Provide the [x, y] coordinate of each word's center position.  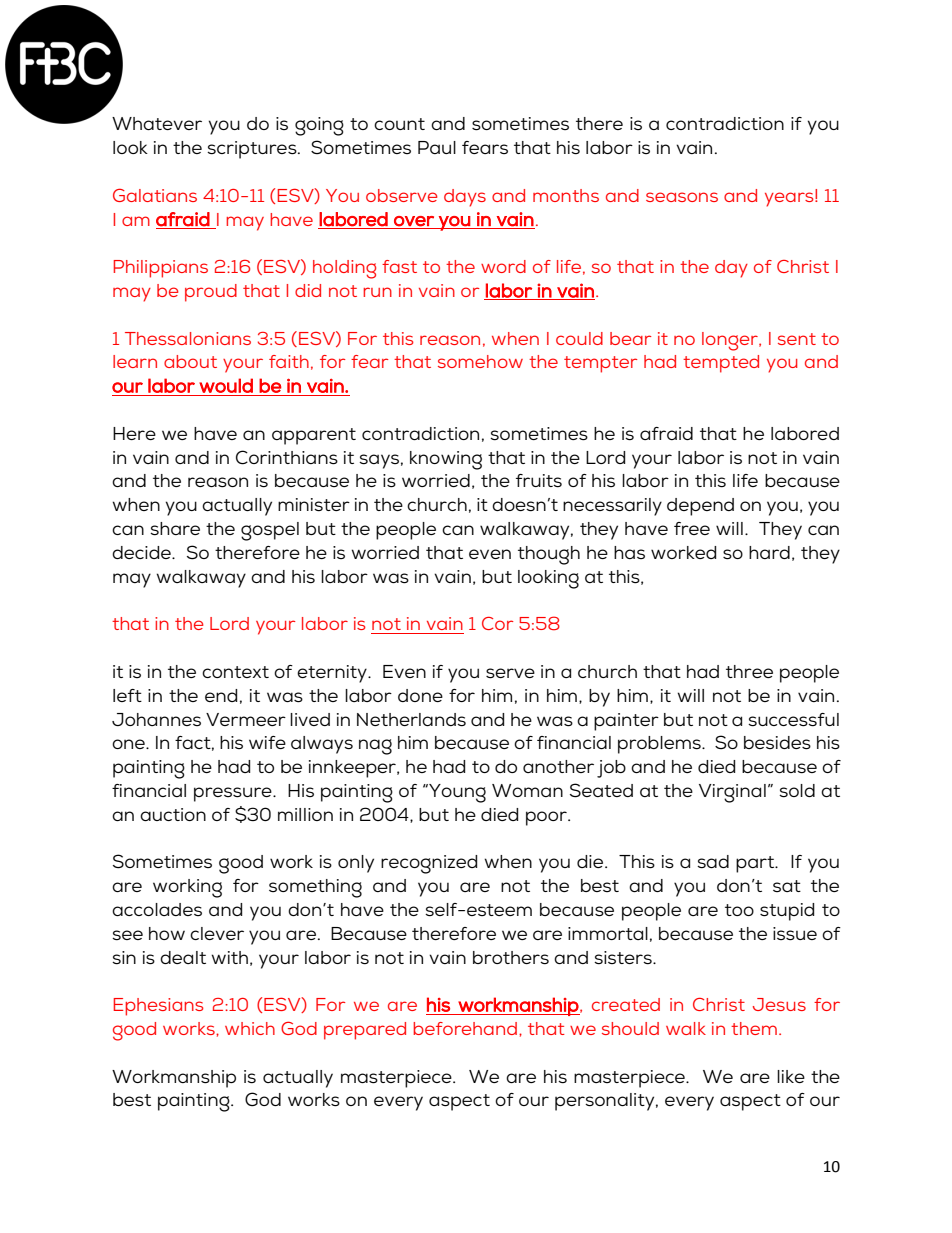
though [549, 555]
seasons [682, 197]
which [250, 1028]
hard [769, 552]
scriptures [253, 150]
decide [142, 552]
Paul [437, 147]
